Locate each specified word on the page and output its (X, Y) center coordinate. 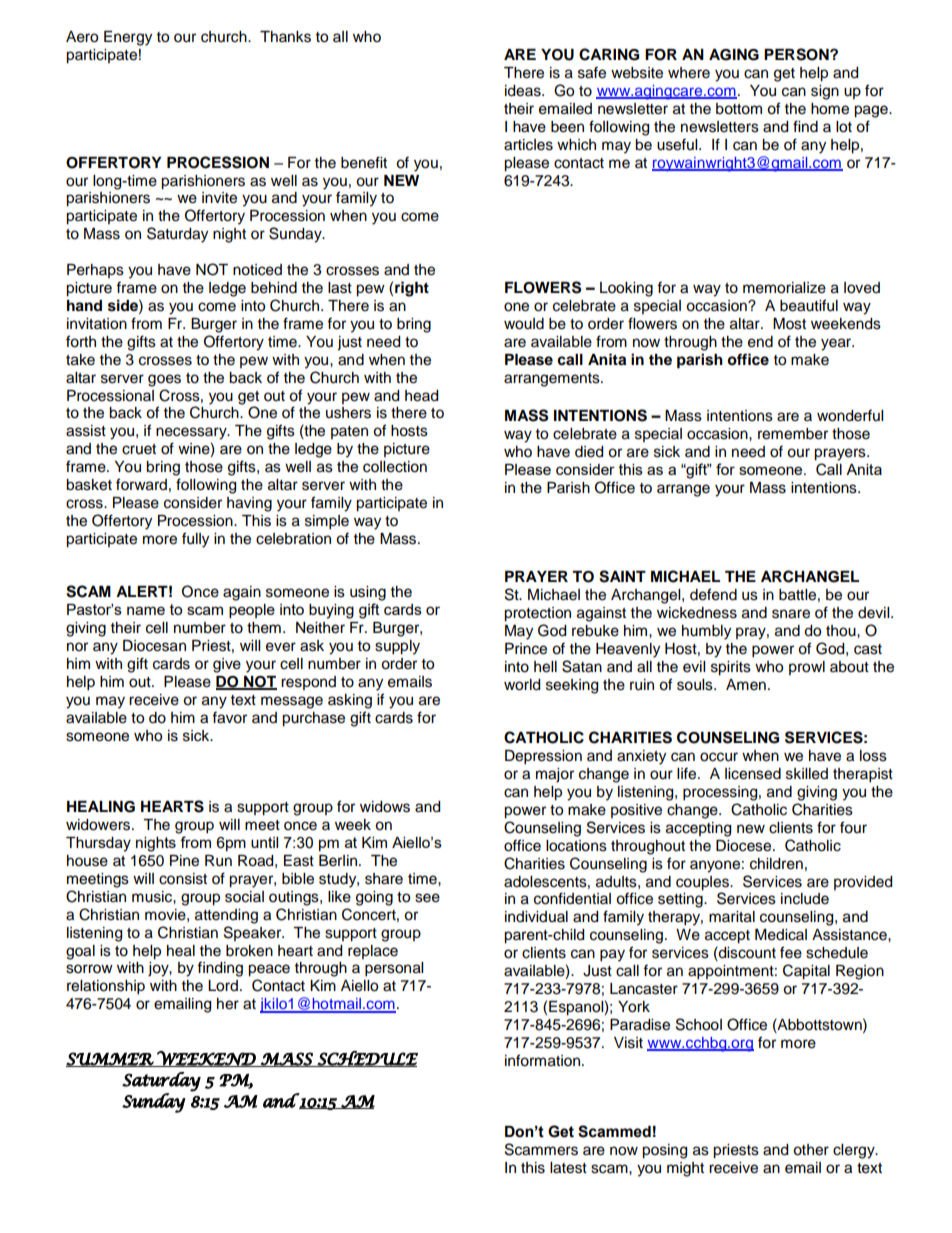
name (146, 610)
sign (825, 92)
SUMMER (110, 1059)
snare (791, 614)
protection (537, 614)
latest (568, 1168)
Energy (128, 38)
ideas (524, 91)
